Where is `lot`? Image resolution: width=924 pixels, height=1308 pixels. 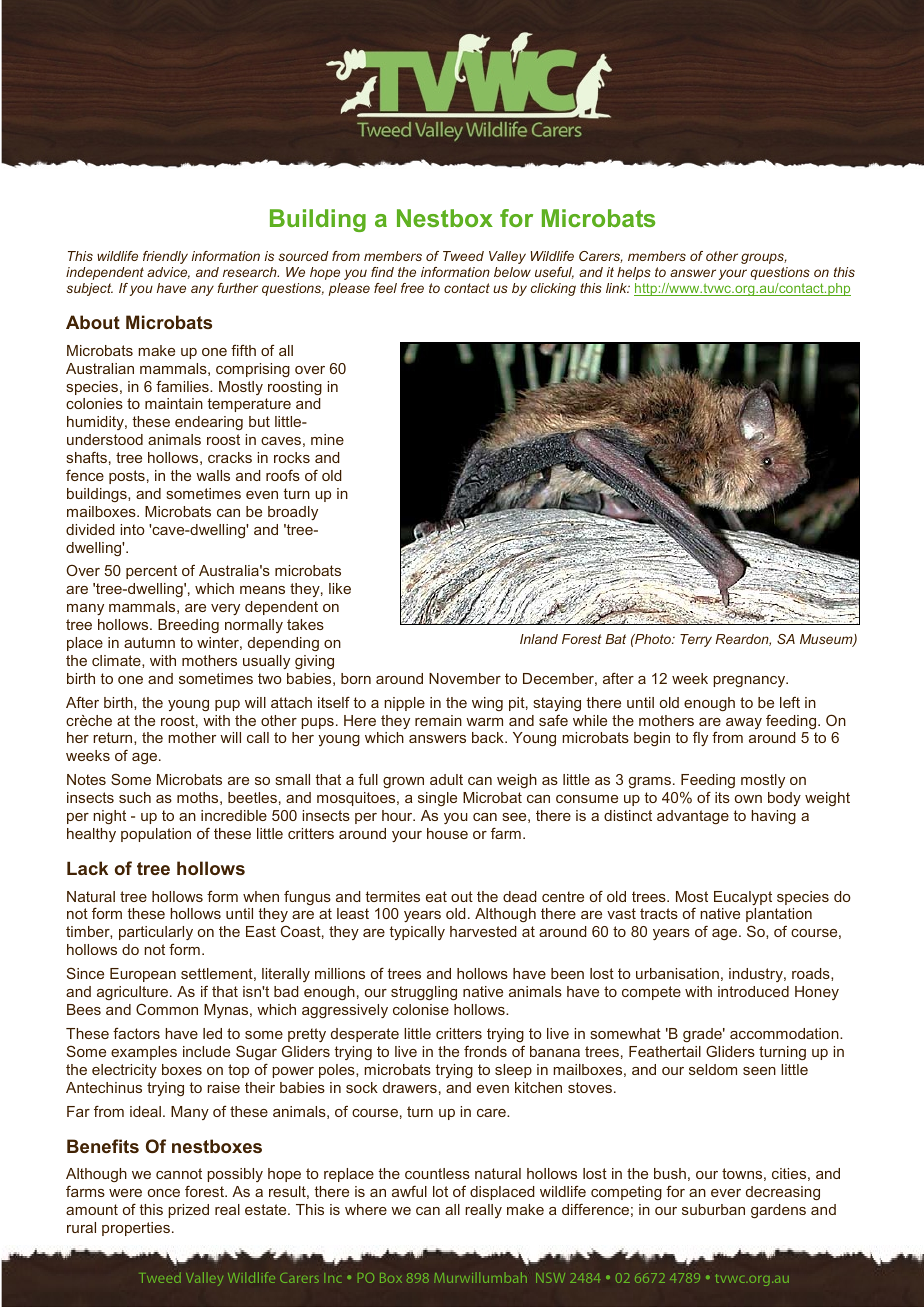
lot is located at coordinates (440, 1191).
